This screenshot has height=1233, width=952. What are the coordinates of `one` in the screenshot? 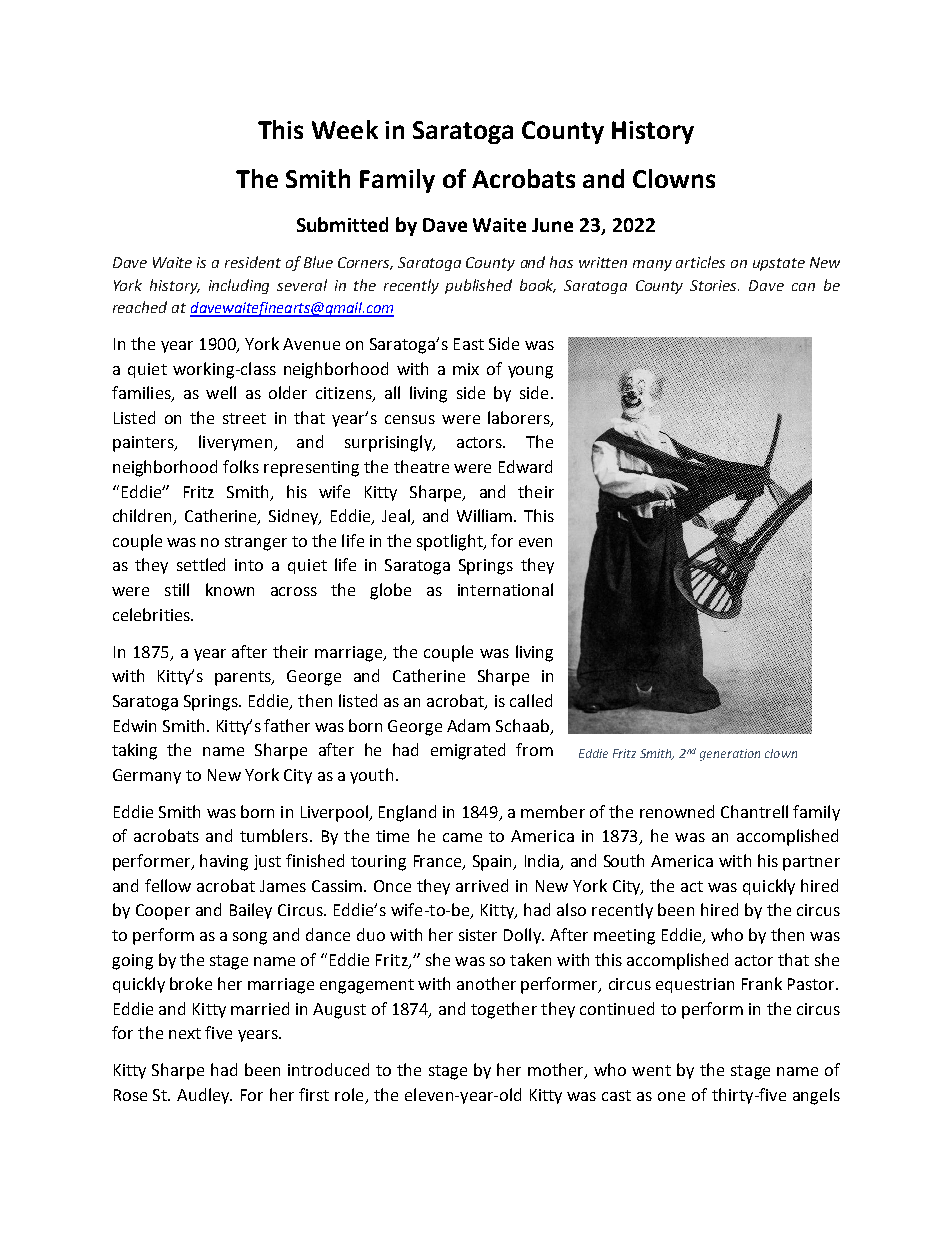 It's located at (671, 1096).
